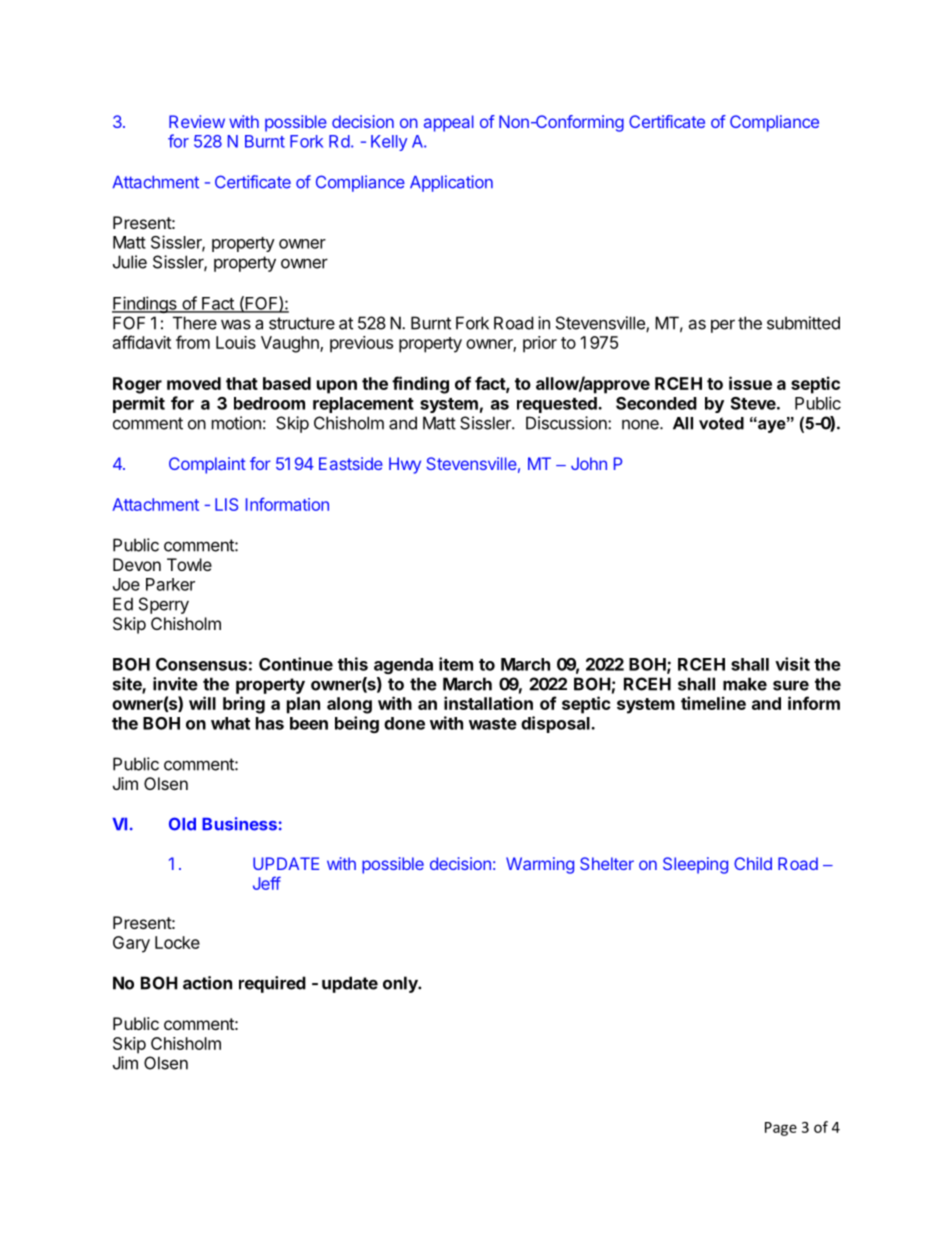 Image resolution: width=952 pixels, height=1233 pixels. Describe the element at coordinates (182, 824) in the screenshot. I see `Old` at that location.
